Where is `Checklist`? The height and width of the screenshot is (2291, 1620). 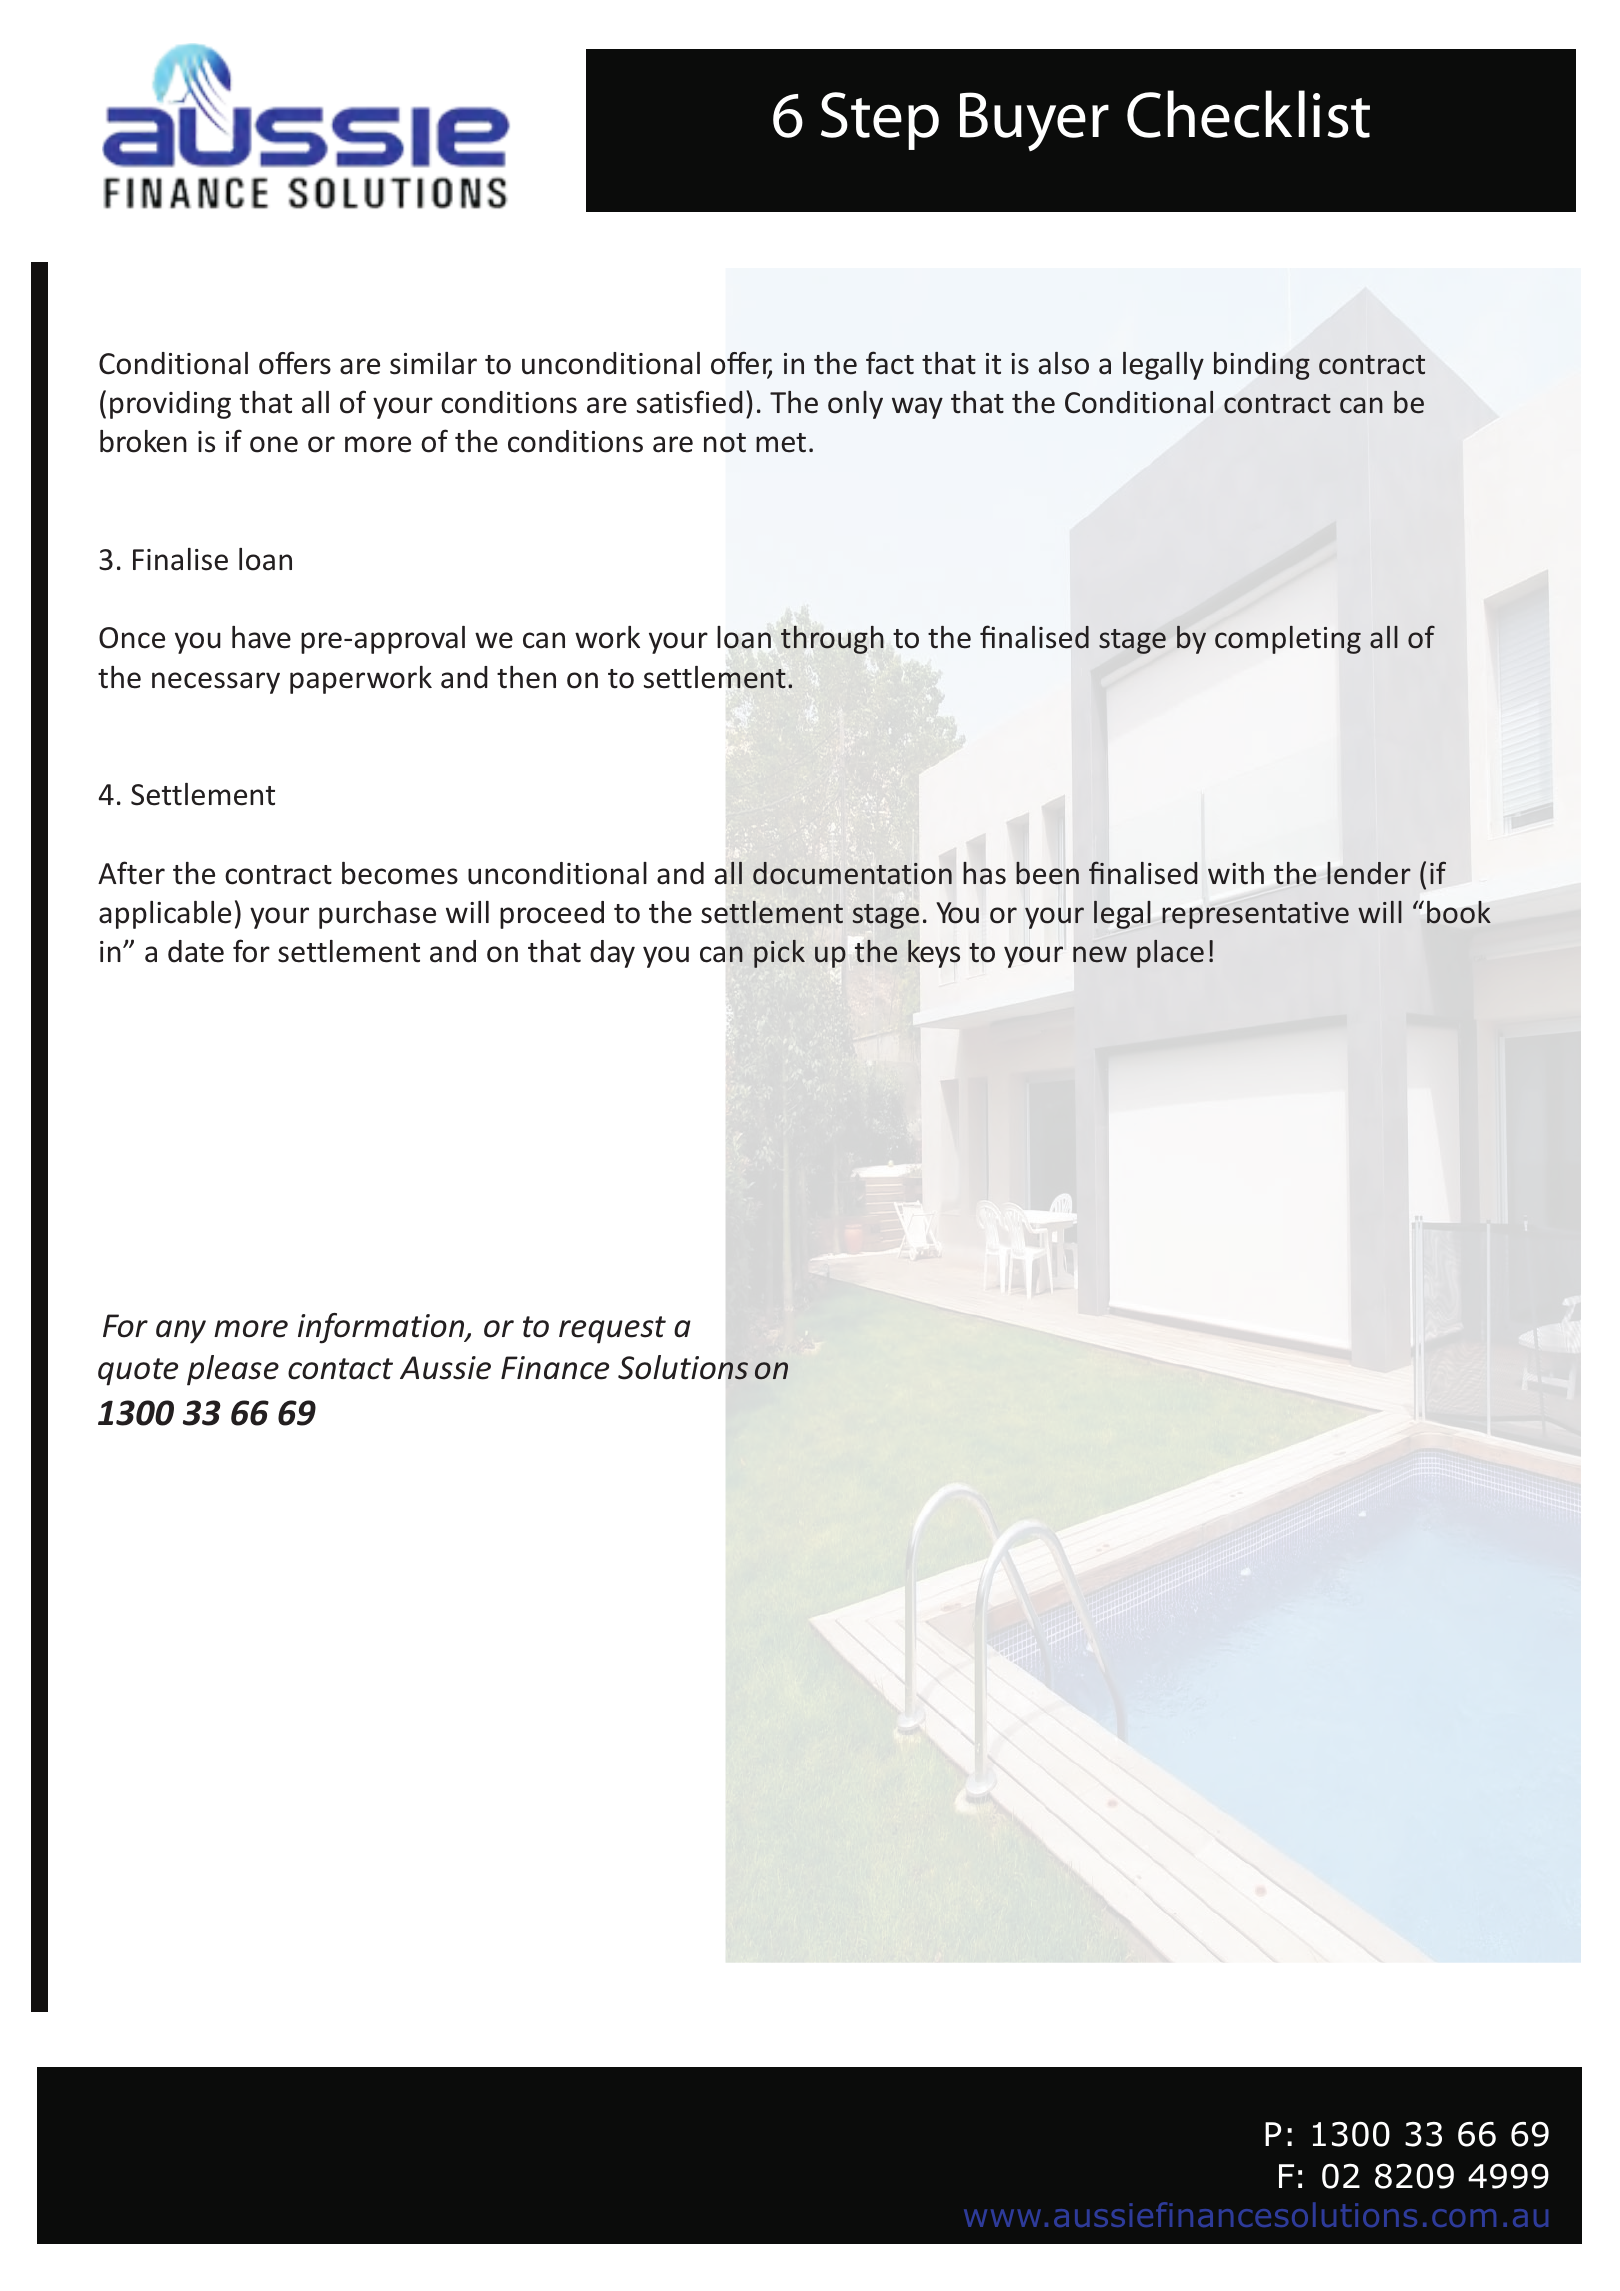 Checklist is located at coordinates (1248, 114).
